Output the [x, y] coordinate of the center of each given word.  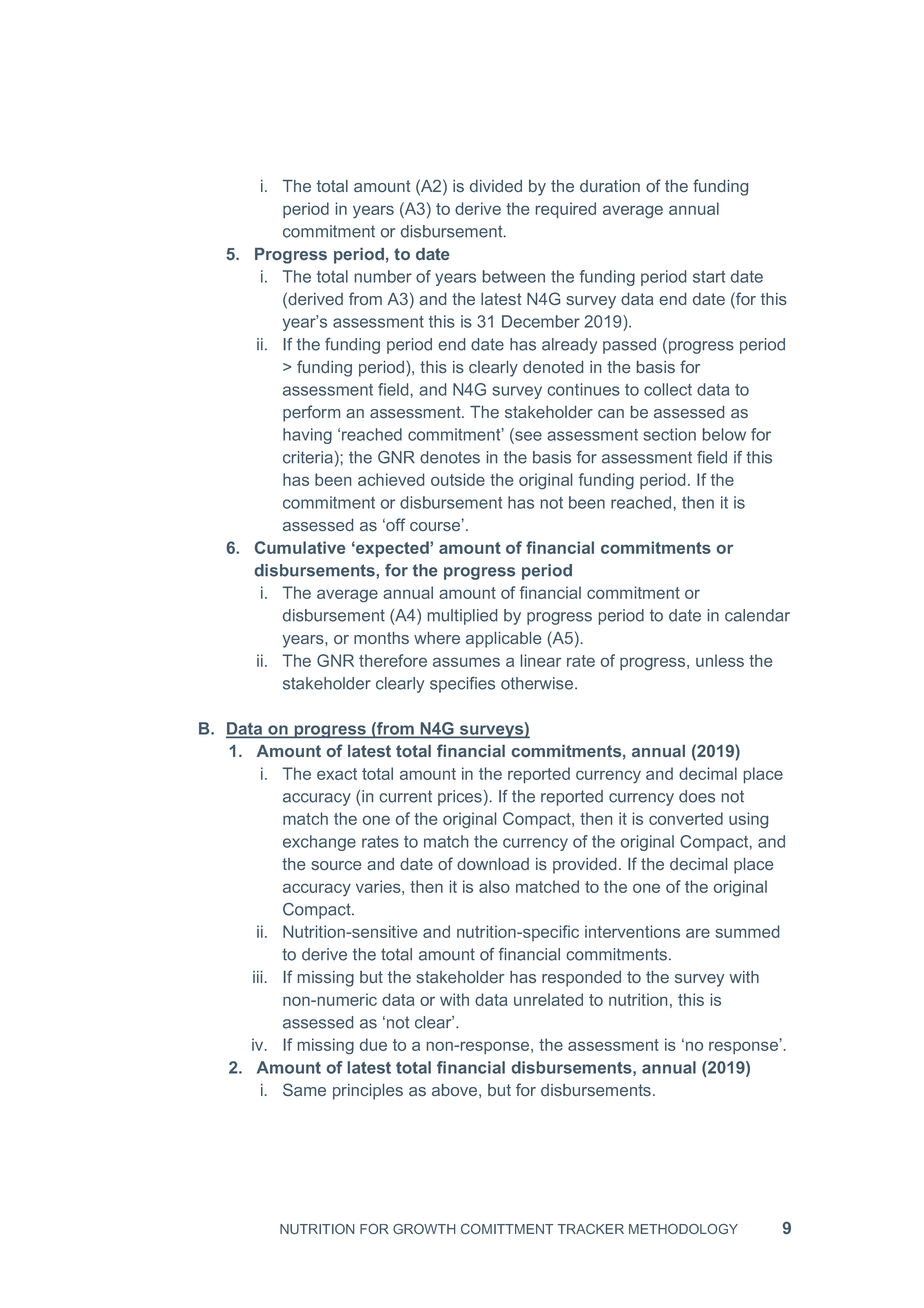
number [383, 276]
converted [686, 818]
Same [304, 1089]
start [709, 277]
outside [458, 479]
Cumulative [300, 547]
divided [496, 186]
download [493, 864]
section [669, 434]
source [336, 866]
